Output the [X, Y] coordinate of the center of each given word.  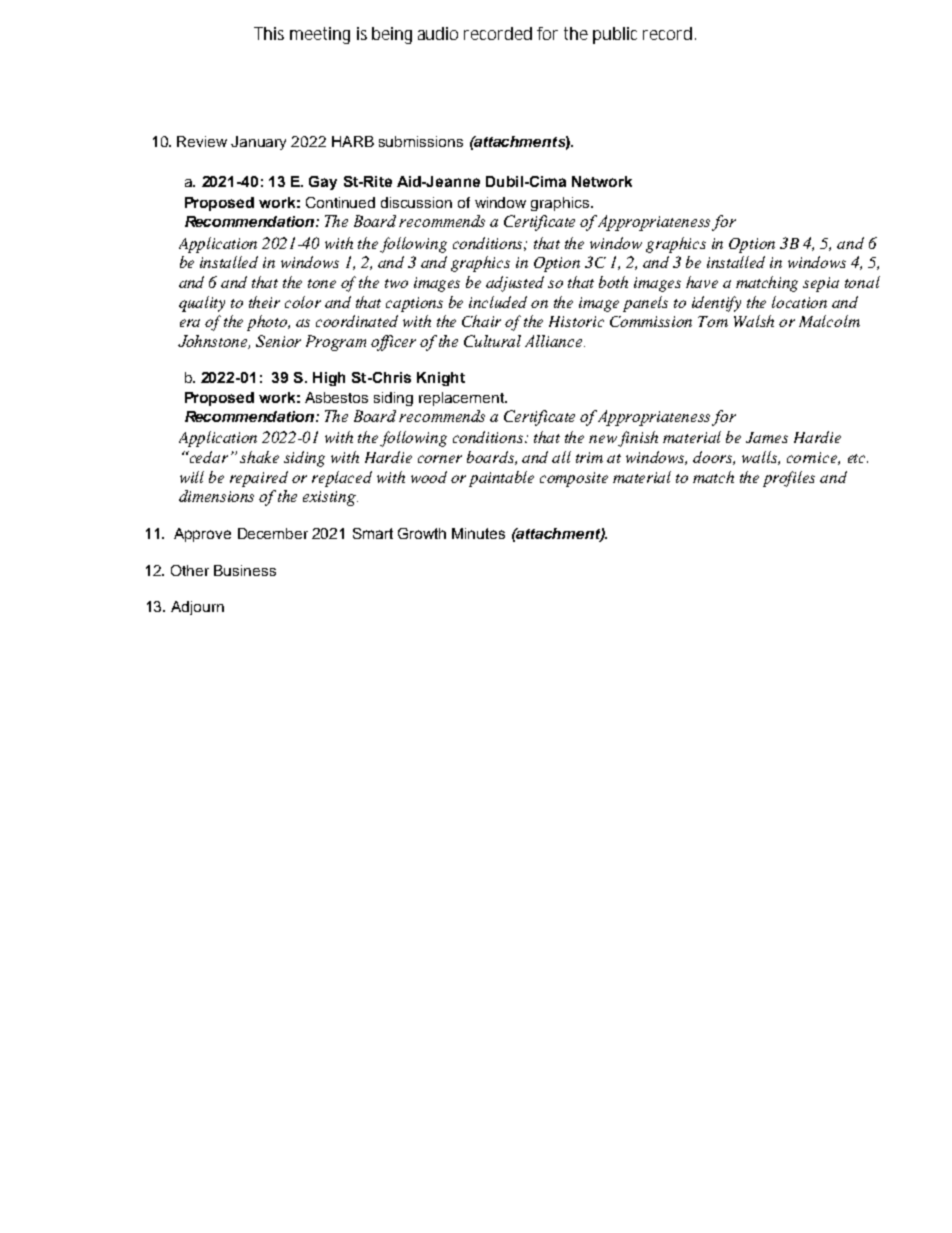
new [604, 440]
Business [245, 570]
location [799, 302]
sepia [821, 284]
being [392, 35]
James [767, 437]
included [498, 302]
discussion [416, 202]
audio [438, 33]
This [269, 33]
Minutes [478, 533]
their [264, 302]
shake [259, 457]
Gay [323, 183]
